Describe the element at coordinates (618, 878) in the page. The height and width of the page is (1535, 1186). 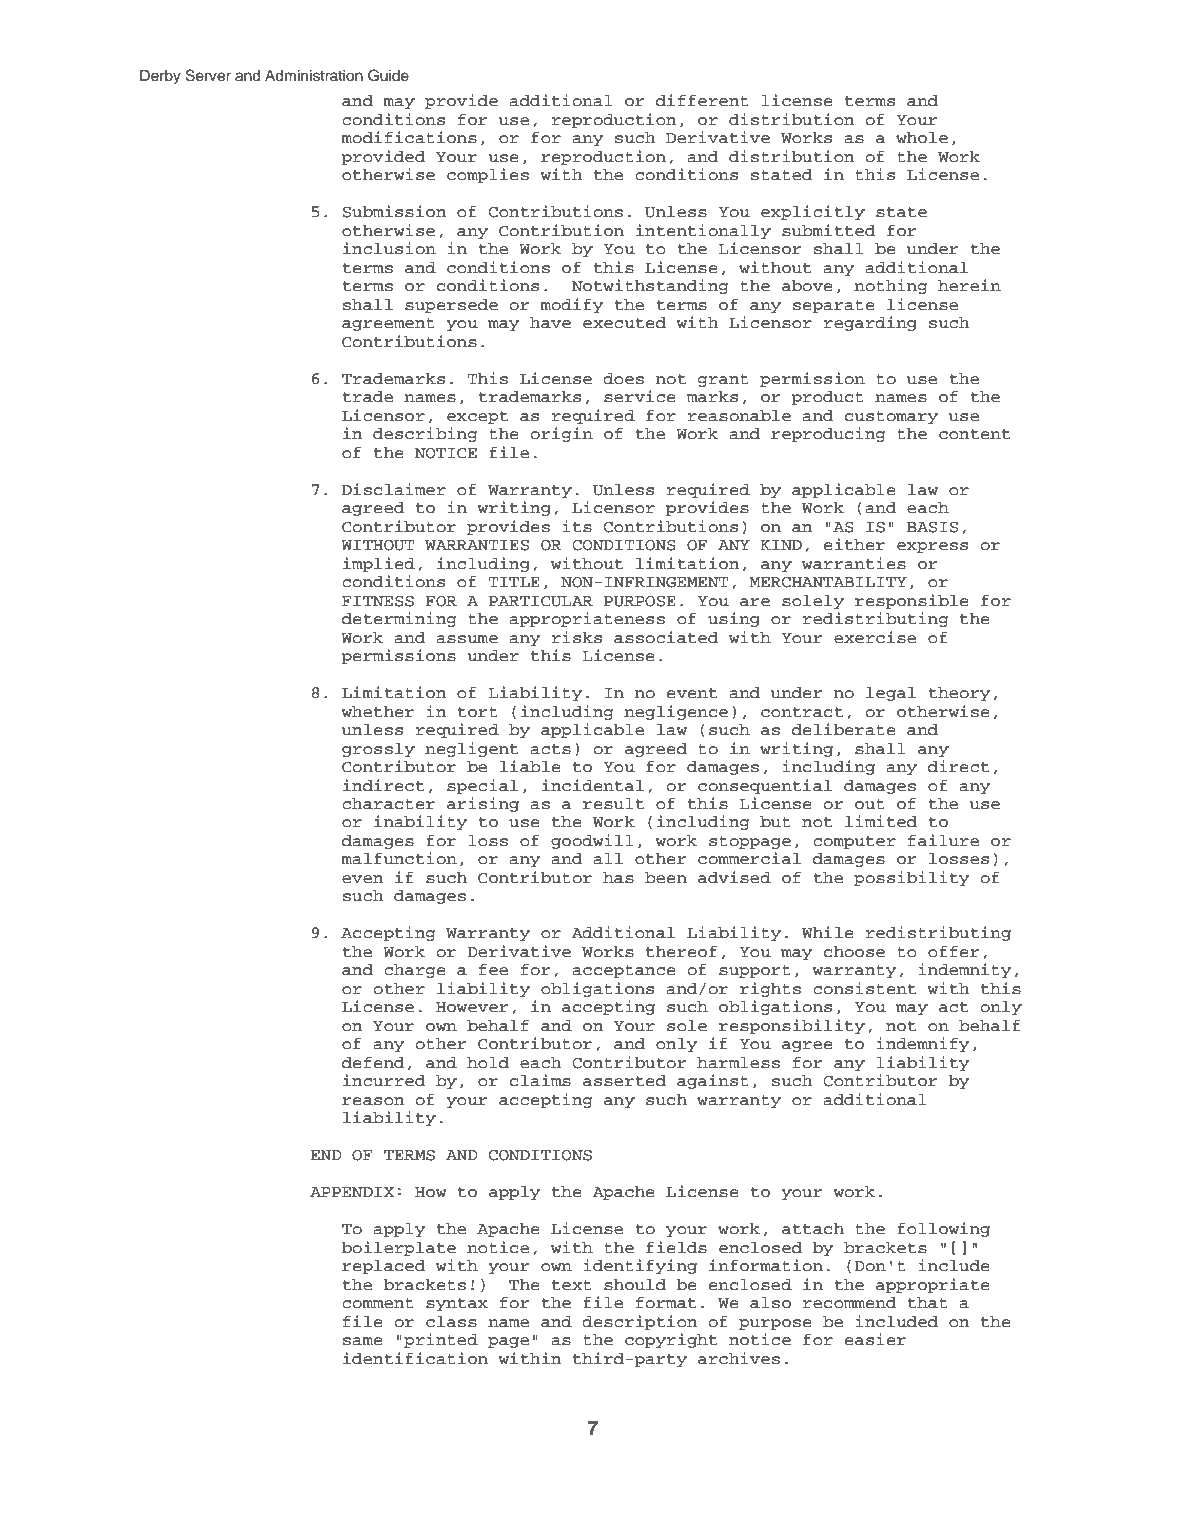
I see `has` at that location.
